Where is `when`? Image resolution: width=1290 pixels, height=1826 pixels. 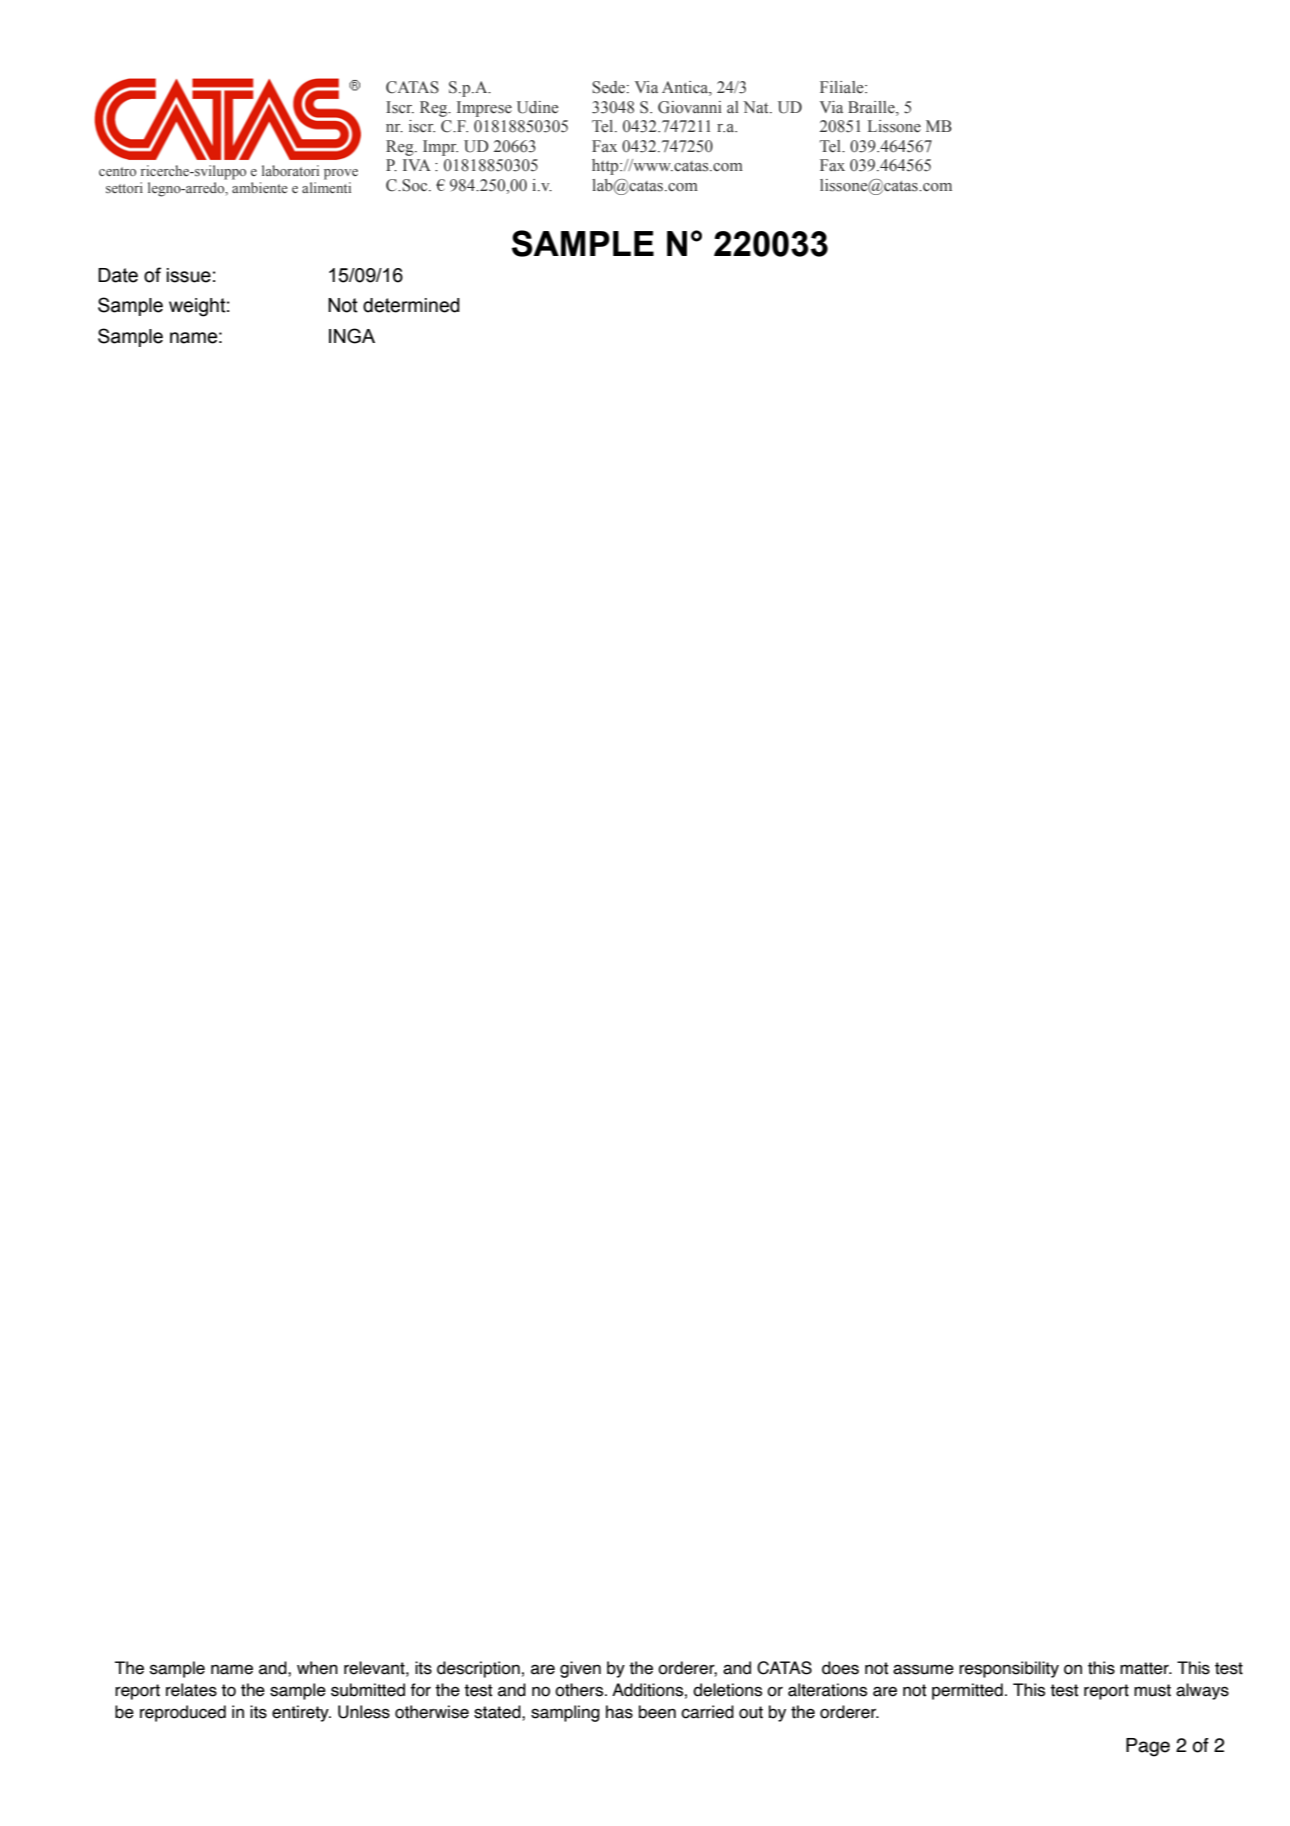
when is located at coordinates (317, 1668).
